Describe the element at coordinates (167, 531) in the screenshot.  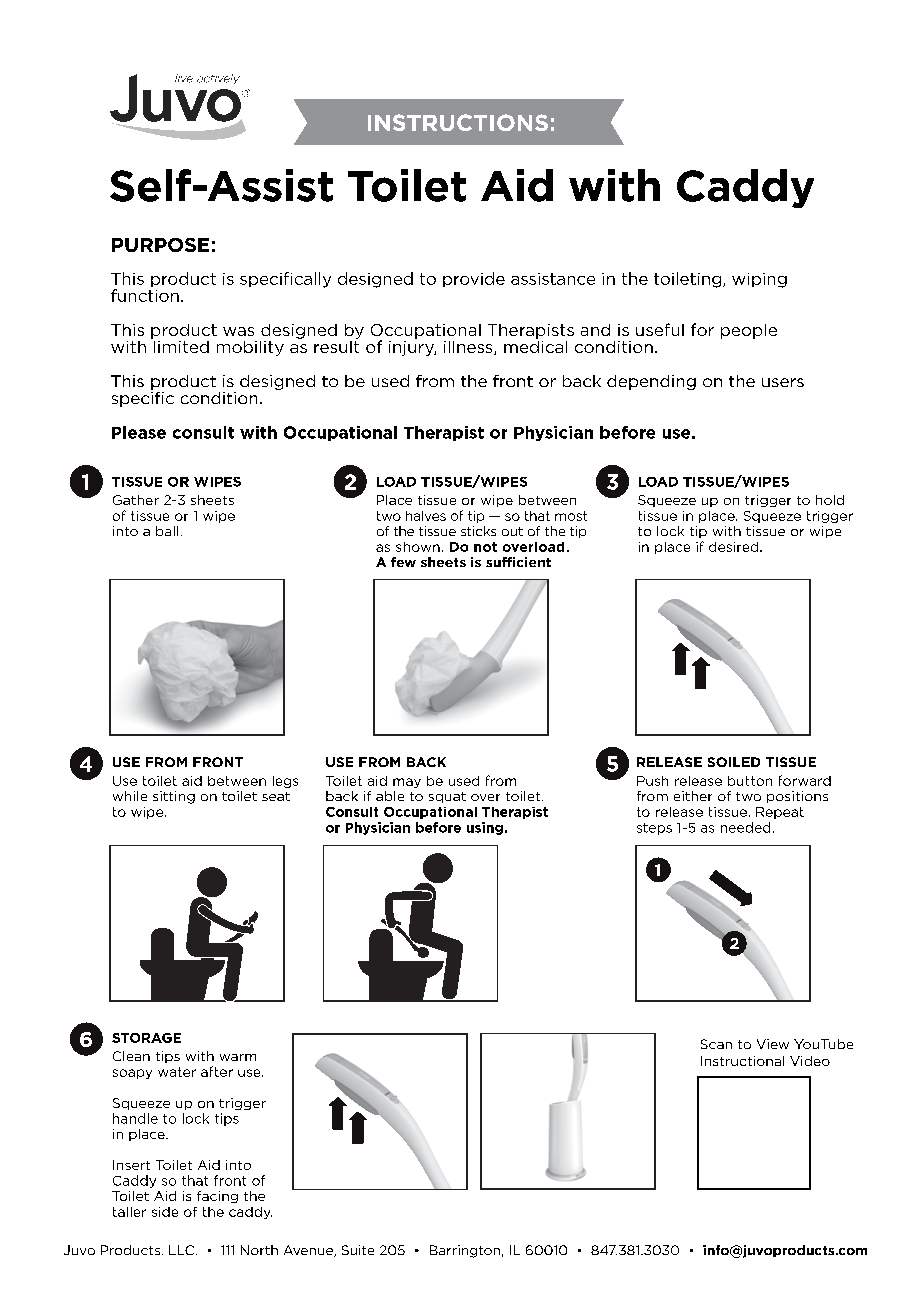
I see `ball` at that location.
